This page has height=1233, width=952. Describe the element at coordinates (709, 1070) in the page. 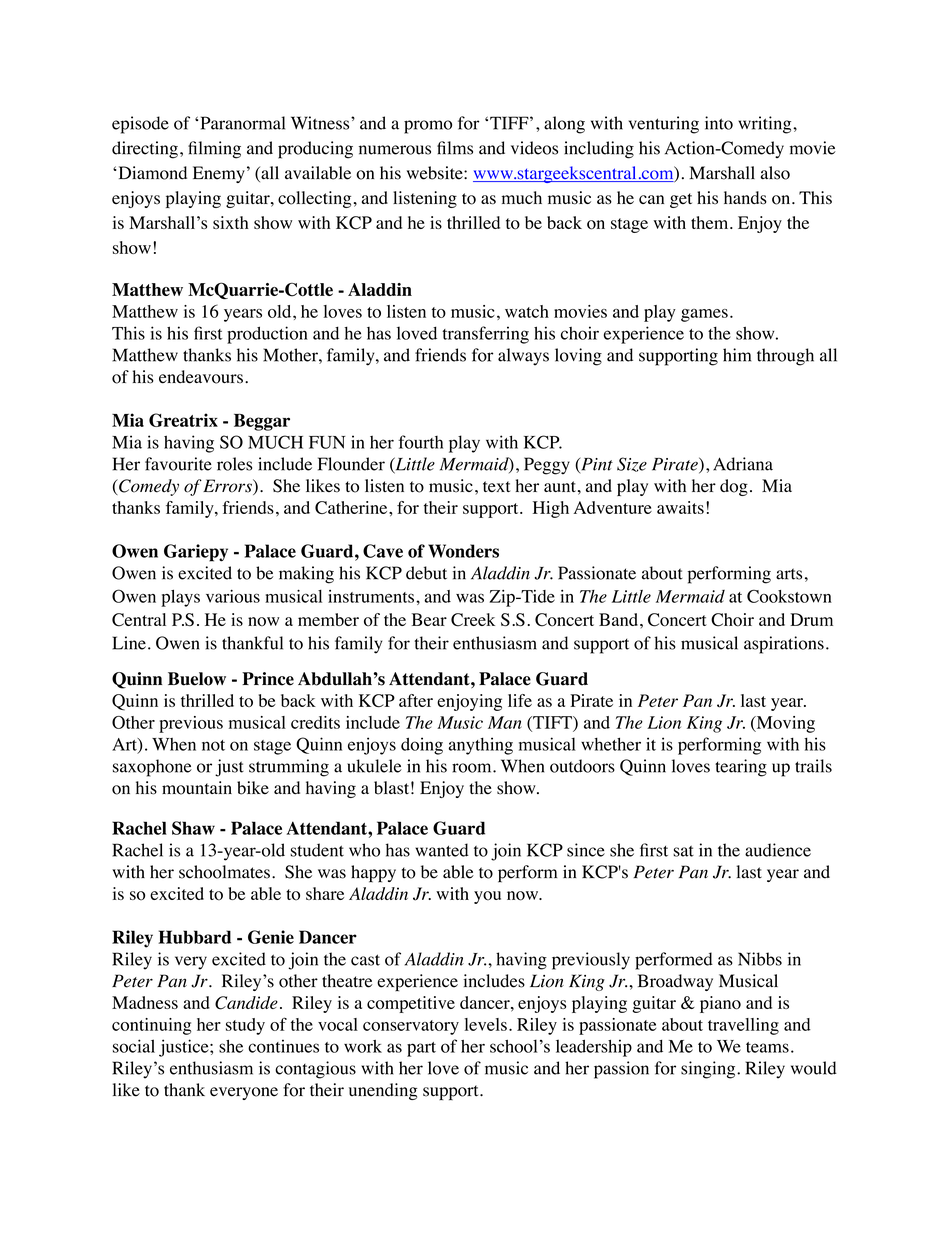

I see `singing` at that location.
